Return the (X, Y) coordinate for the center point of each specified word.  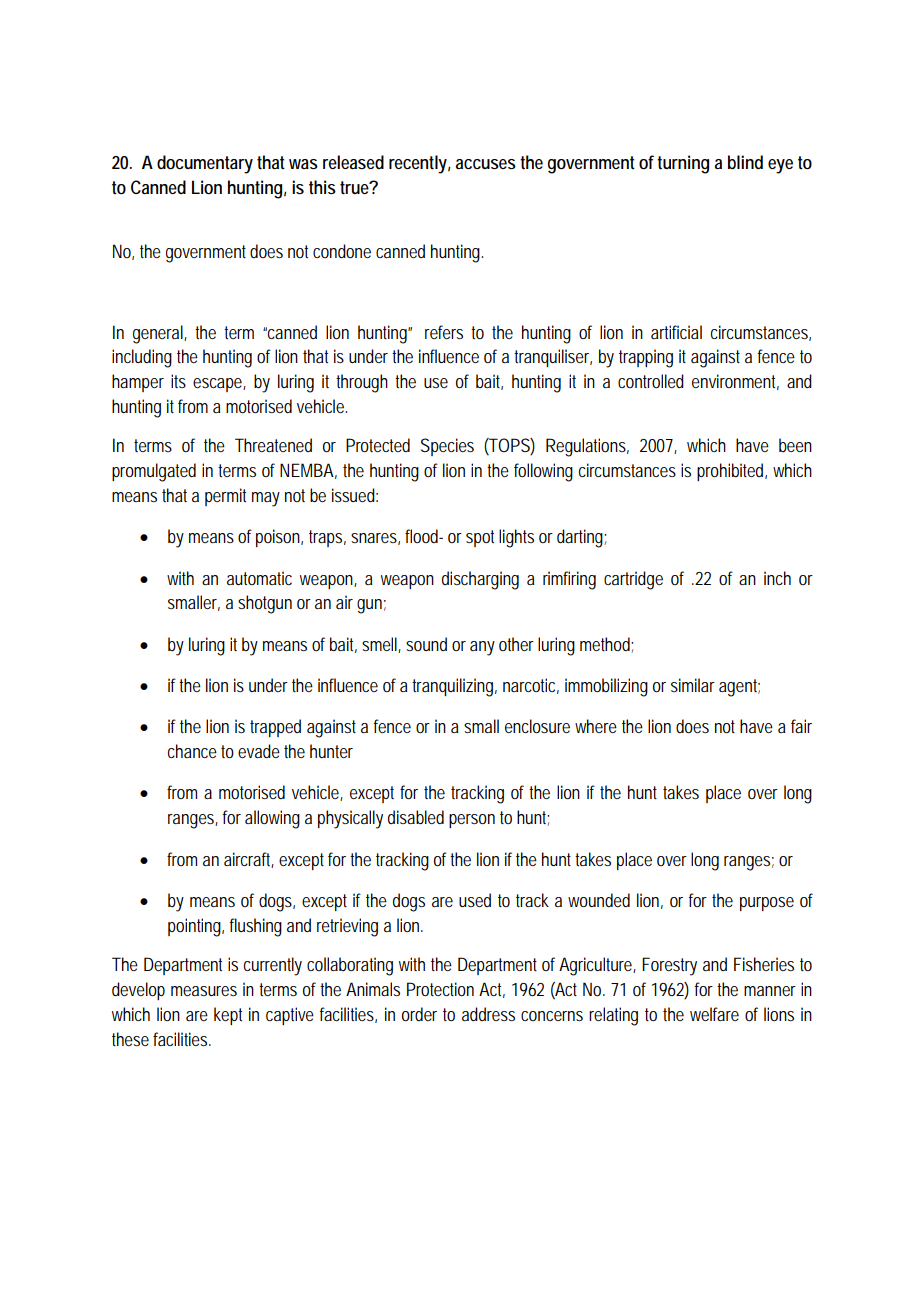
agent (739, 688)
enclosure (537, 726)
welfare (714, 1014)
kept (228, 1016)
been (795, 445)
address (488, 1014)
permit (225, 497)
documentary (205, 164)
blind (745, 162)
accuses (486, 164)
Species (447, 447)
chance (192, 751)
